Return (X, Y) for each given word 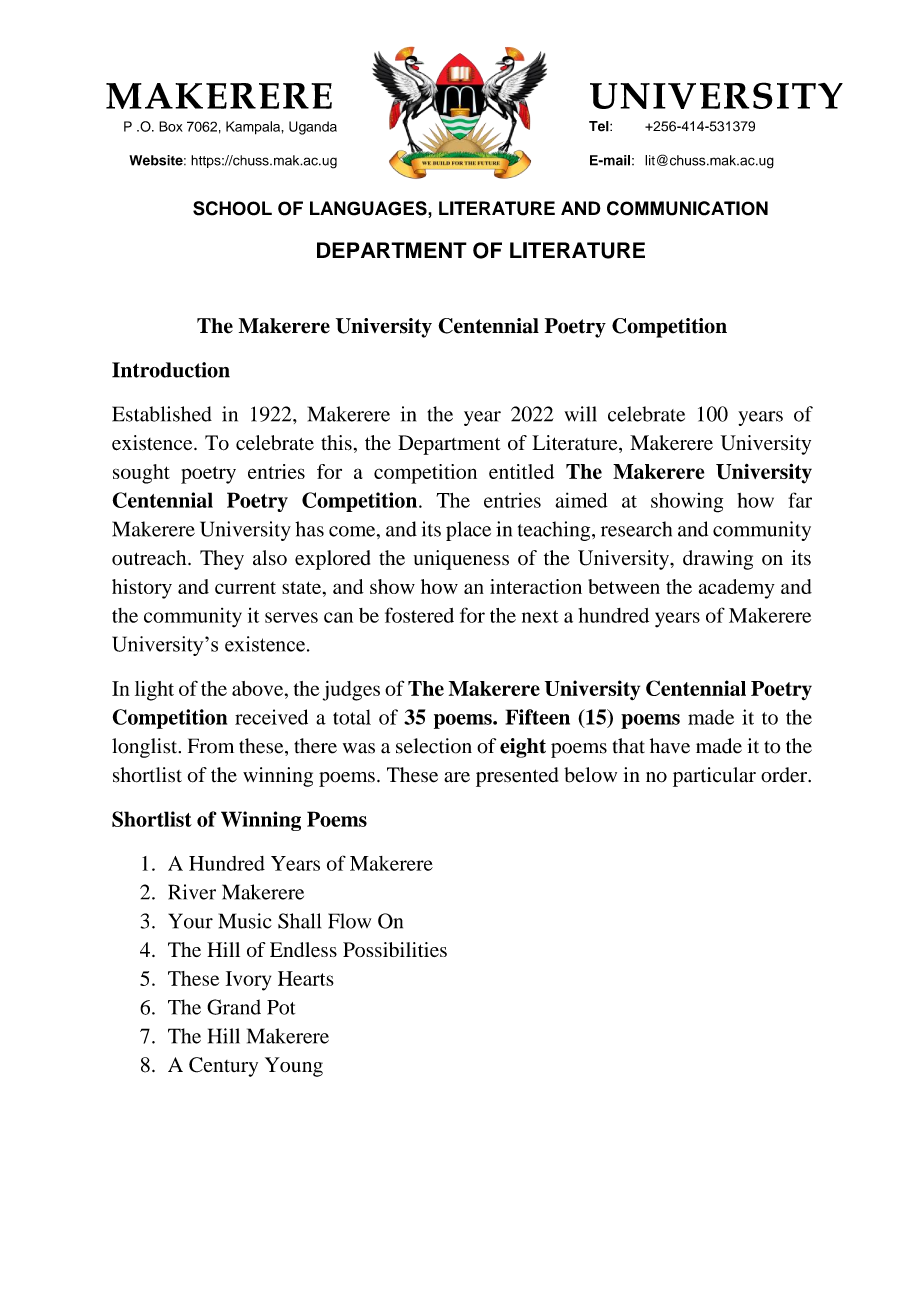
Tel (600, 126)
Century (223, 1067)
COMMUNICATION (687, 208)
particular (714, 777)
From (211, 746)
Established (162, 414)
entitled (521, 471)
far (800, 500)
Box (171, 126)
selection (434, 746)
